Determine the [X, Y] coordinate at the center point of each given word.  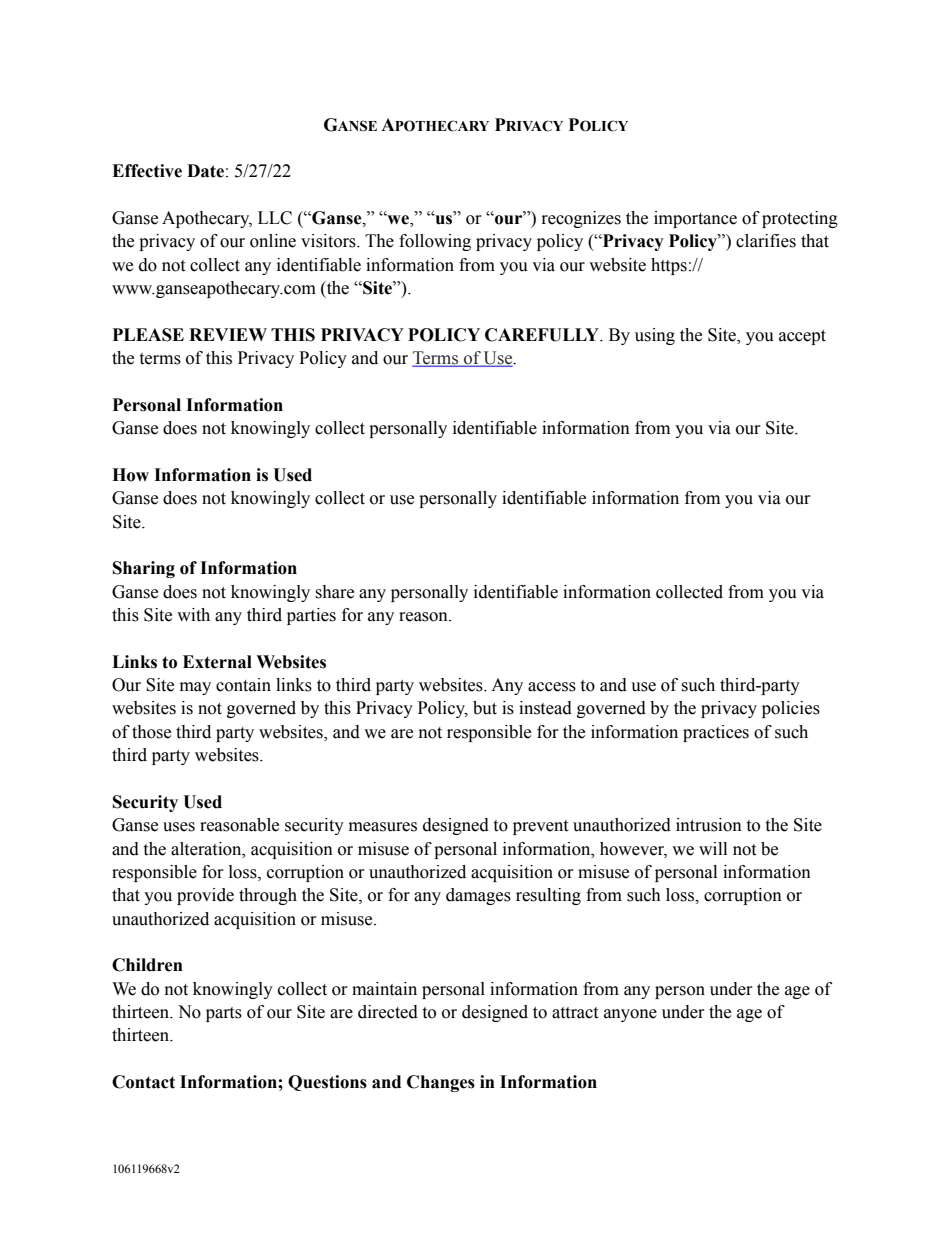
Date [205, 171]
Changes [441, 1083]
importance [695, 219]
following [435, 242]
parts [224, 1014]
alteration [207, 849]
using [655, 336]
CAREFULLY [543, 335]
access [552, 687]
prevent [540, 827]
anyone [630, 1015]
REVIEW [228, 334]
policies [791, 709]
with [193, 615]
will [713, 848]
